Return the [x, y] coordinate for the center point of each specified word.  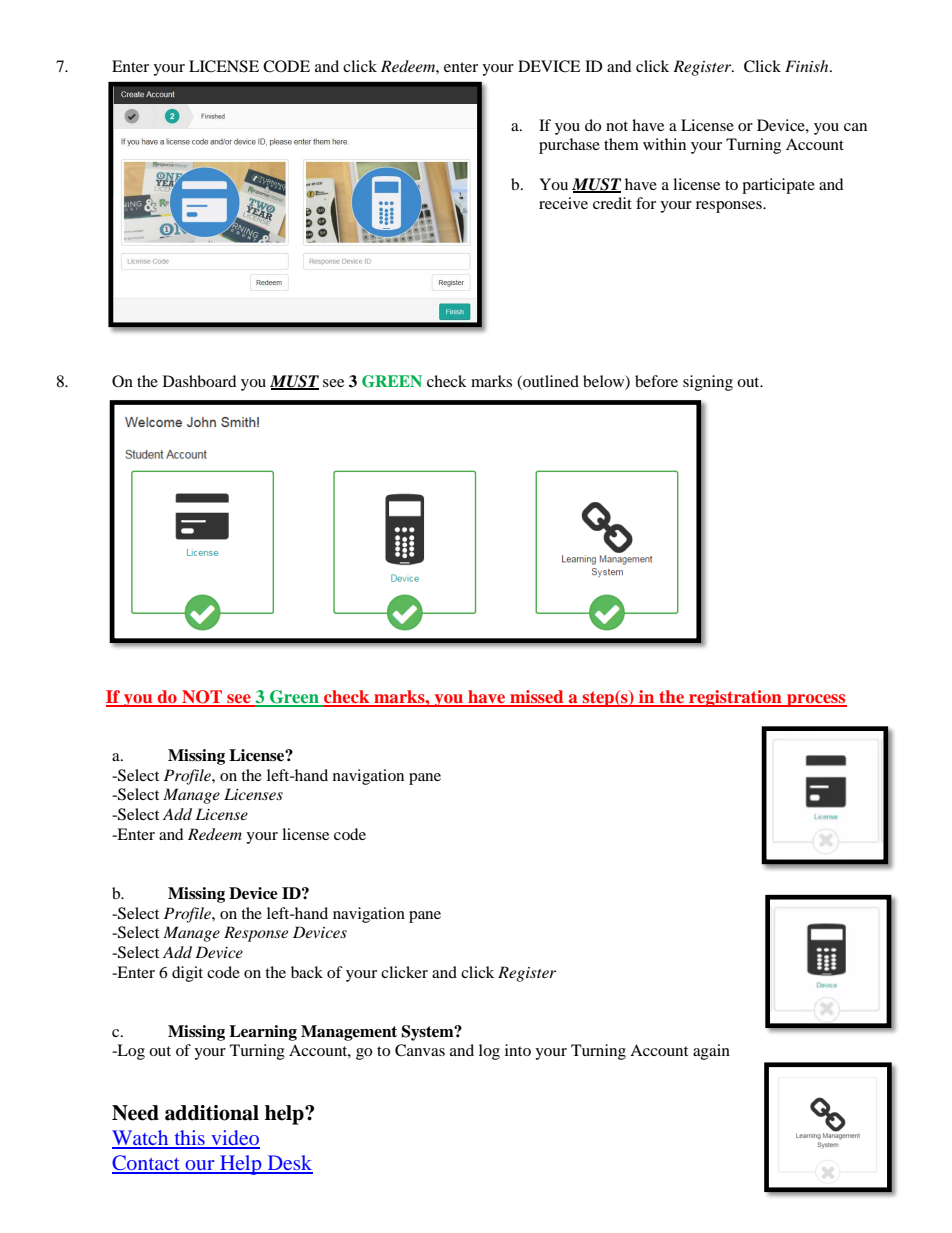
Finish [808, 66]
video [234, 1139]
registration [735, 698]
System [428, 1033]
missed [537, 698]
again [711, 1052]
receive [563, 203]
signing [708, 383]
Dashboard [200, 381]
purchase [569, 146]
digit [187, 974]
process [816, 700]
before [656, 381]
